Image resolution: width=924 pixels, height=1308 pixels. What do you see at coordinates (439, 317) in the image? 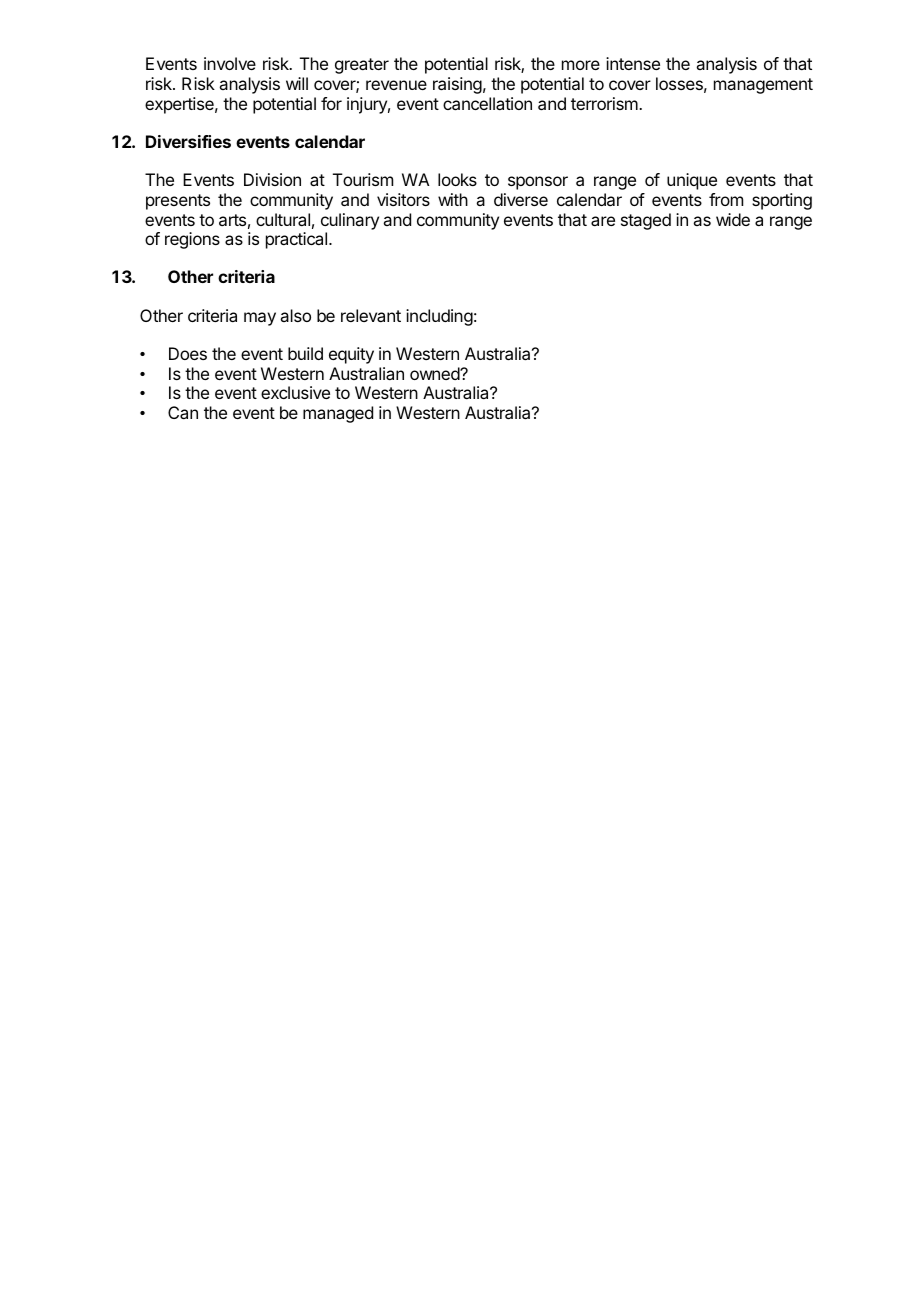
I see `including` at bounding box center [439, 317].
